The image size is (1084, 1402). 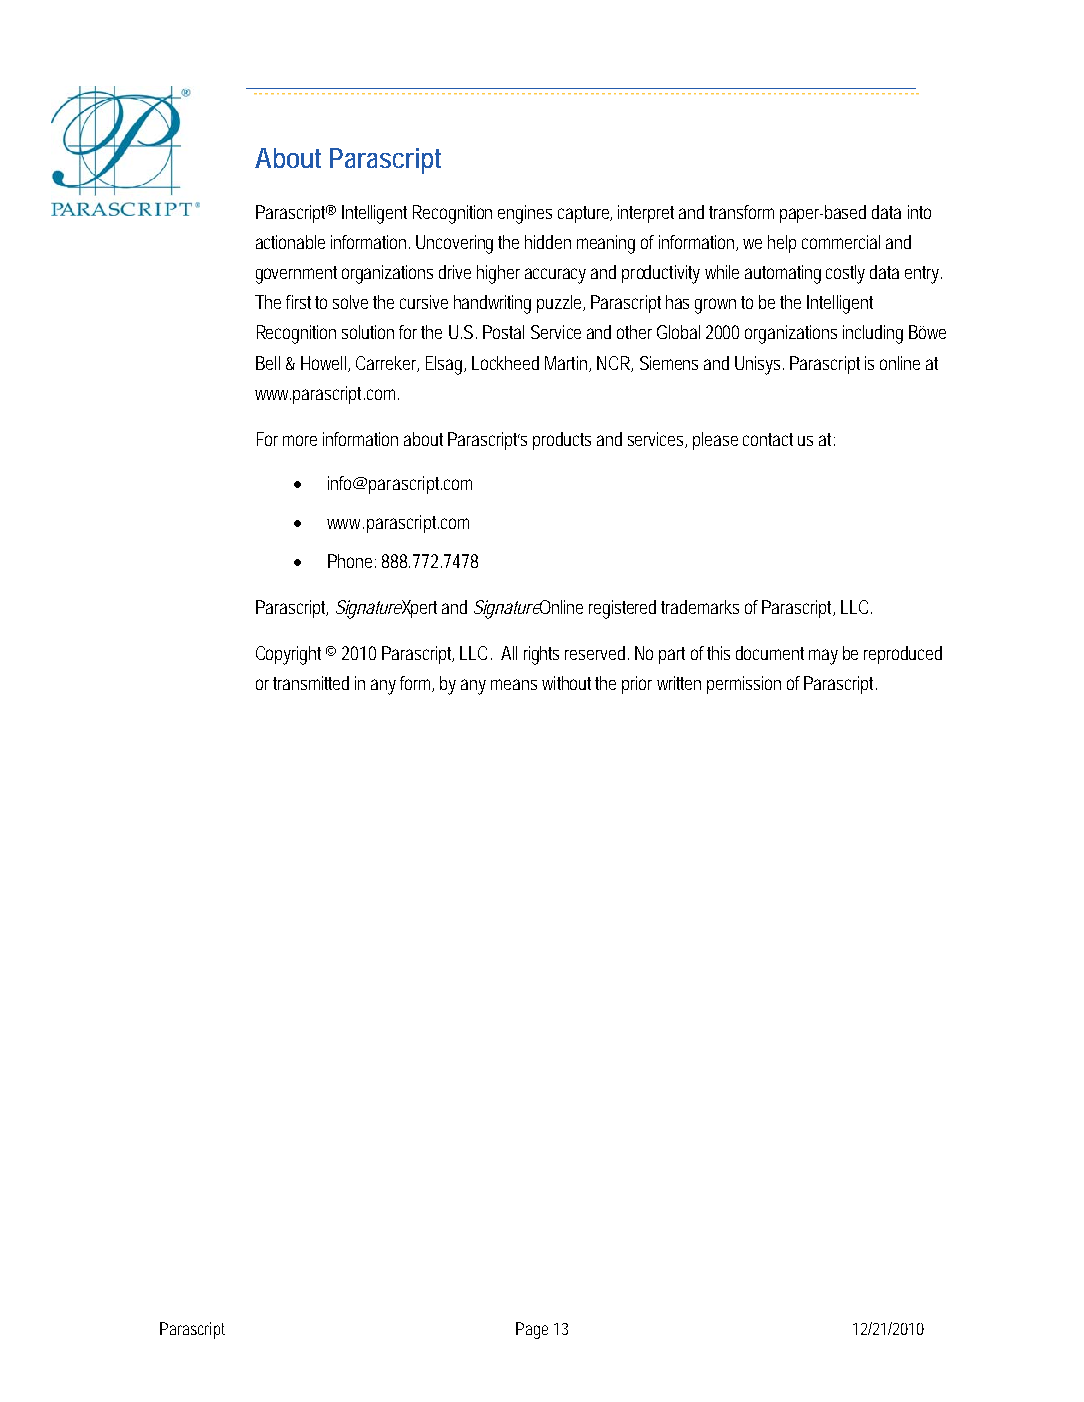 I want to click on Page, so click(x=532, y=1330).
